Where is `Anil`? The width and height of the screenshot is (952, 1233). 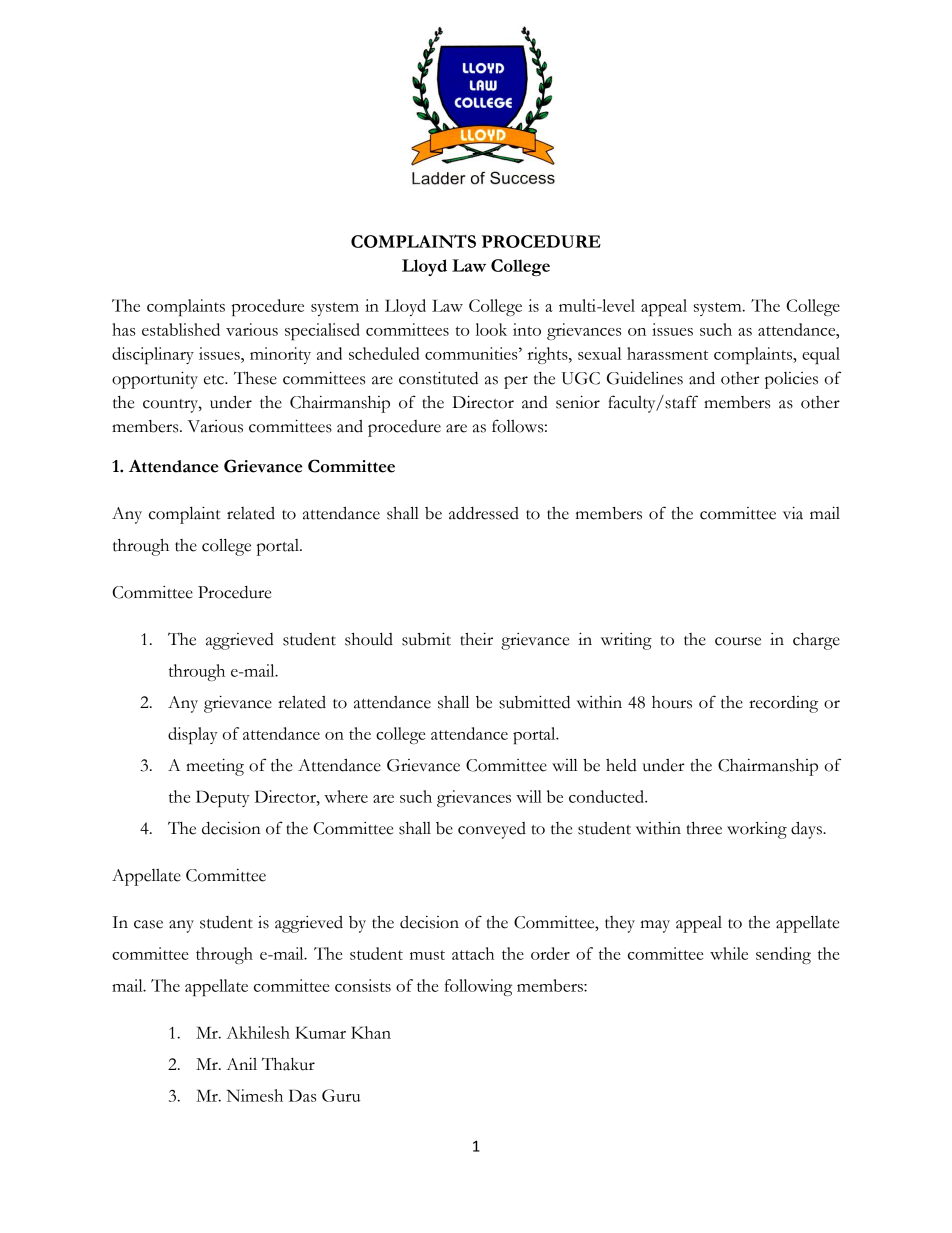 Anil is located at coordinates (241, 1063).
